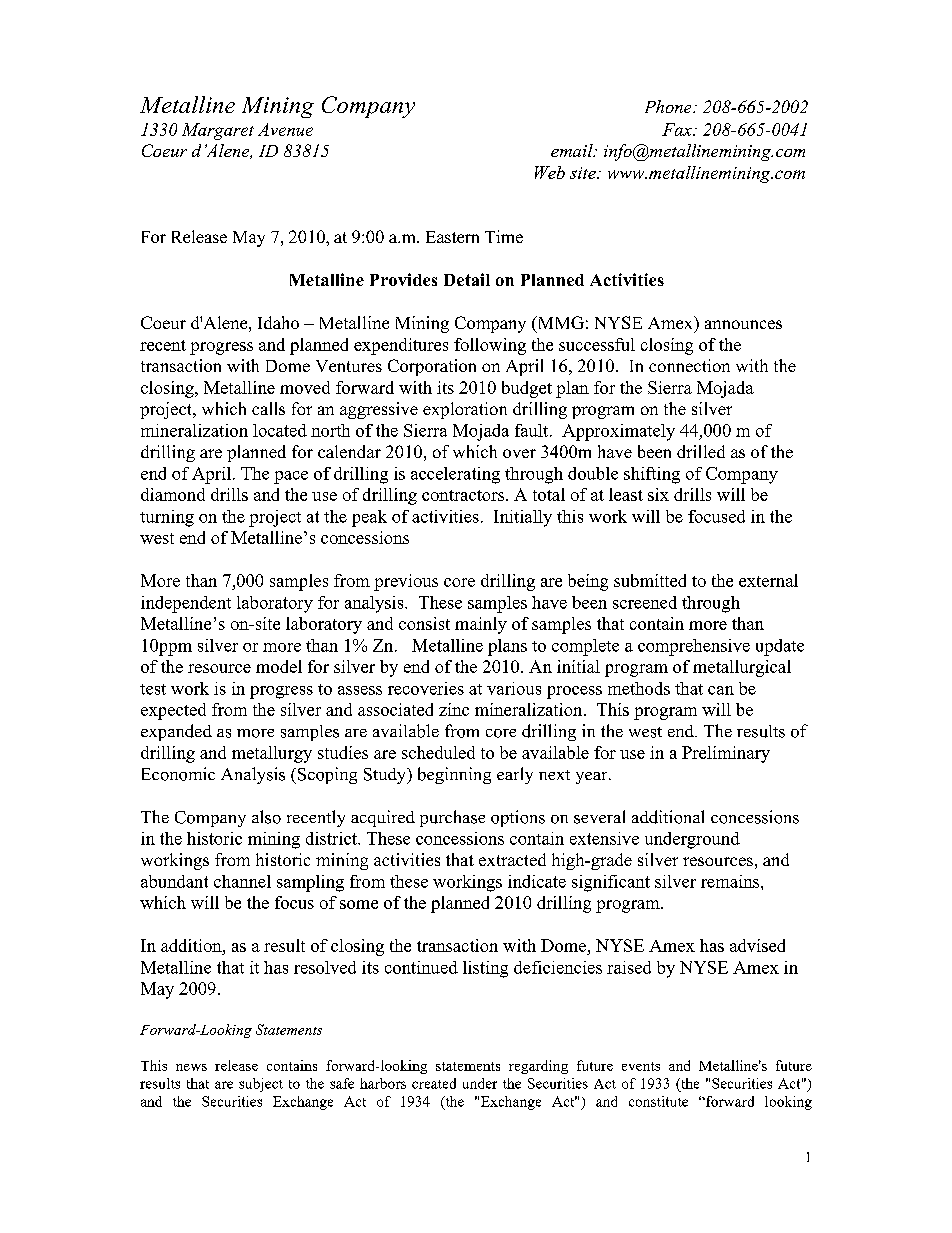 The image size is (952, 1233). What do you see at coordinates (268, 408) in the screenshot?
I see `calls` at bounding box center [268, 408].
